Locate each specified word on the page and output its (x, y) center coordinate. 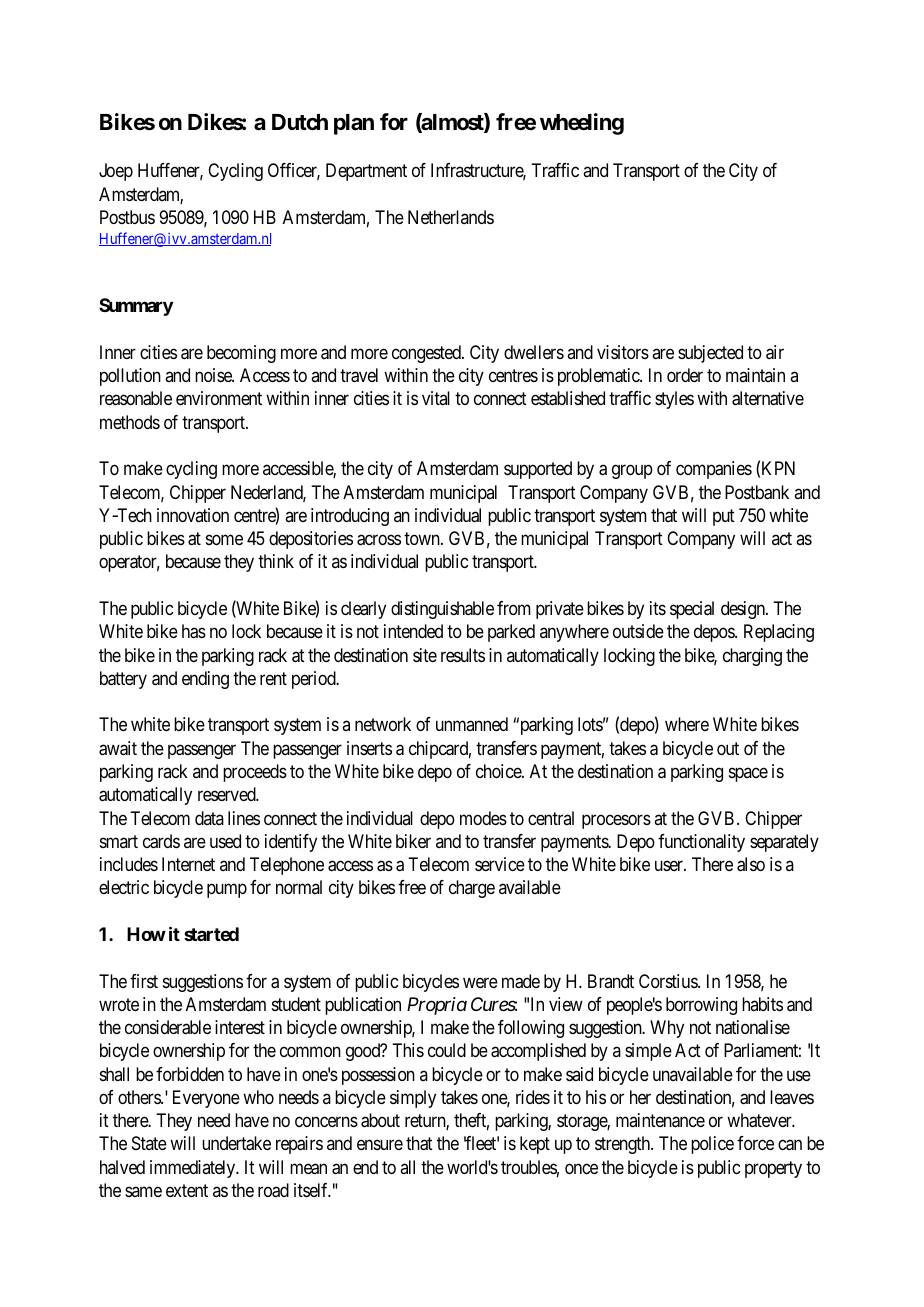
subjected (710, 354)
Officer (294, 171)
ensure (380, 1145)
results (463, 655)
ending (205, 680)
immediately (194, 1169)
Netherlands (451, 217)
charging (752, 657)
